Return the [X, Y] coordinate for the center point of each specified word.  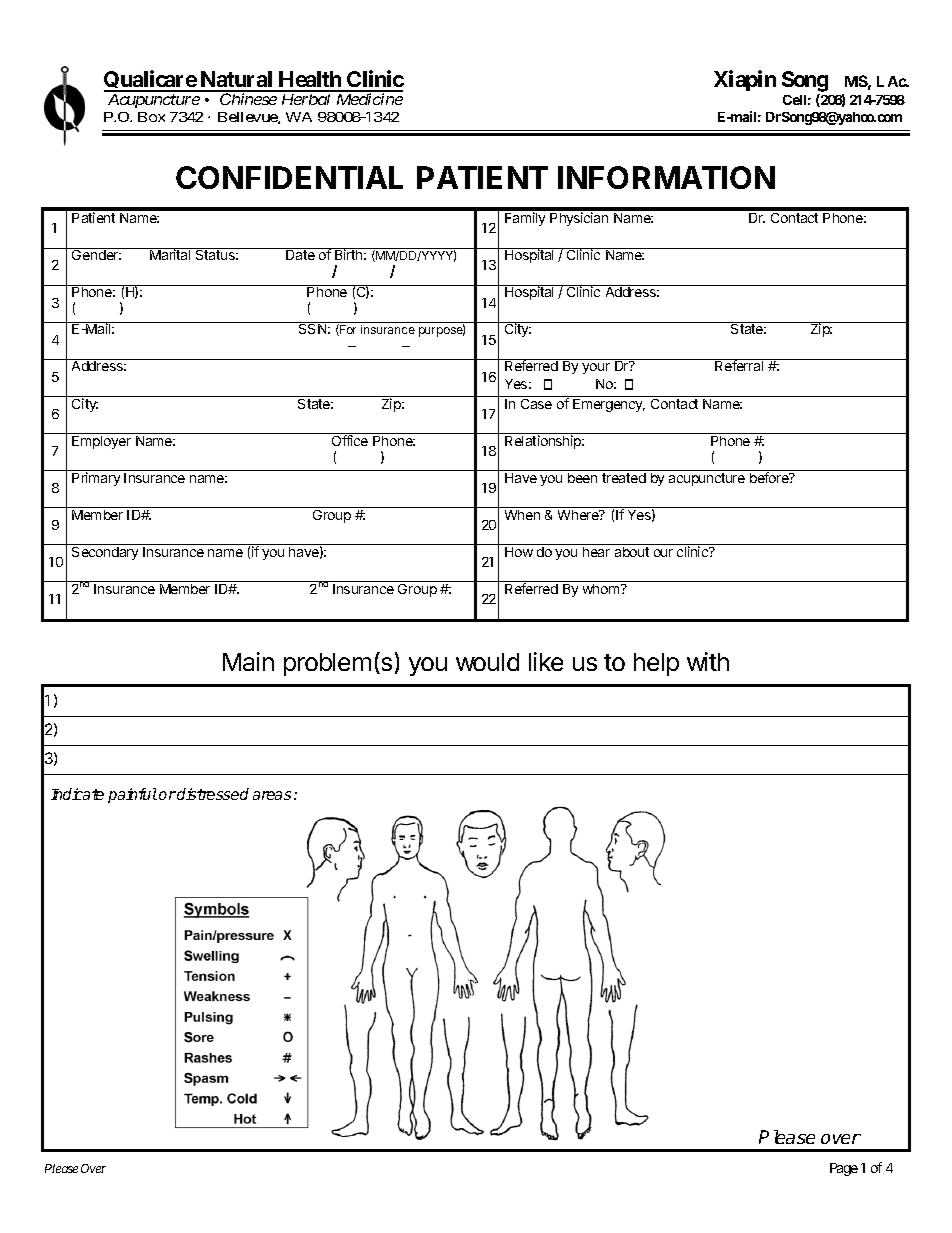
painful [132, 795]
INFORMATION [666, 177]
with [708, 661]
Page [844, 1169]
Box [151, 117]
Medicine [370, 99]
